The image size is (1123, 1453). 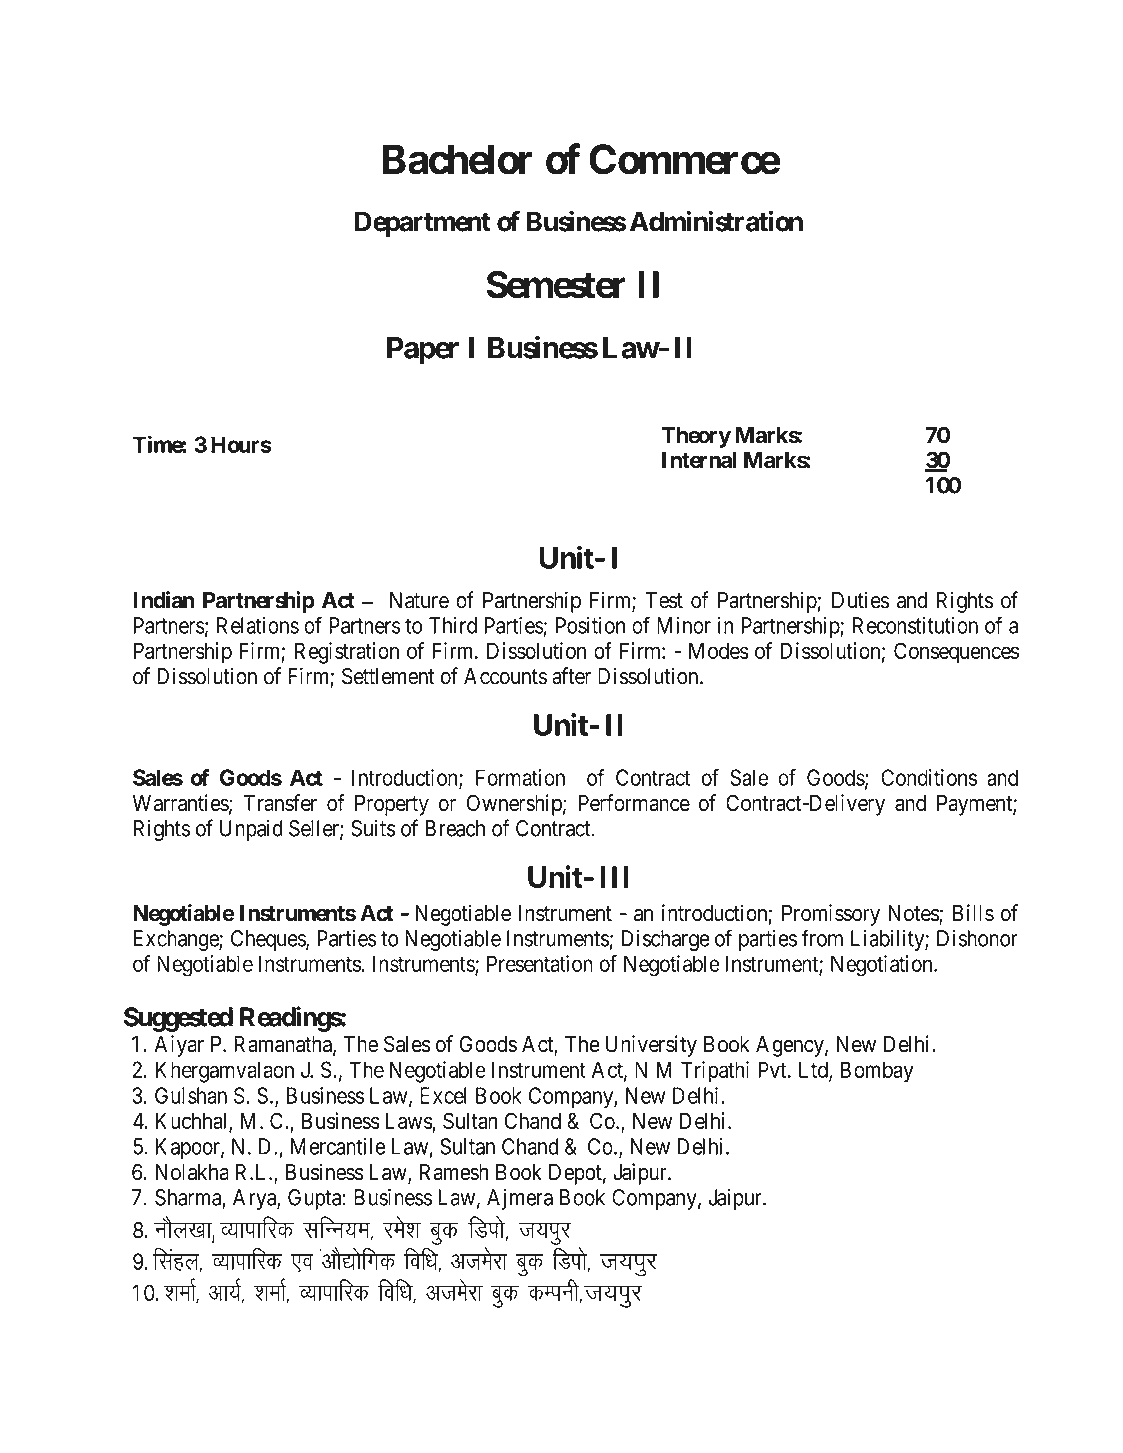 What do you see at coordinates (716, 221) in the document?
I see `Administration` at bounding box center [716, 221].
